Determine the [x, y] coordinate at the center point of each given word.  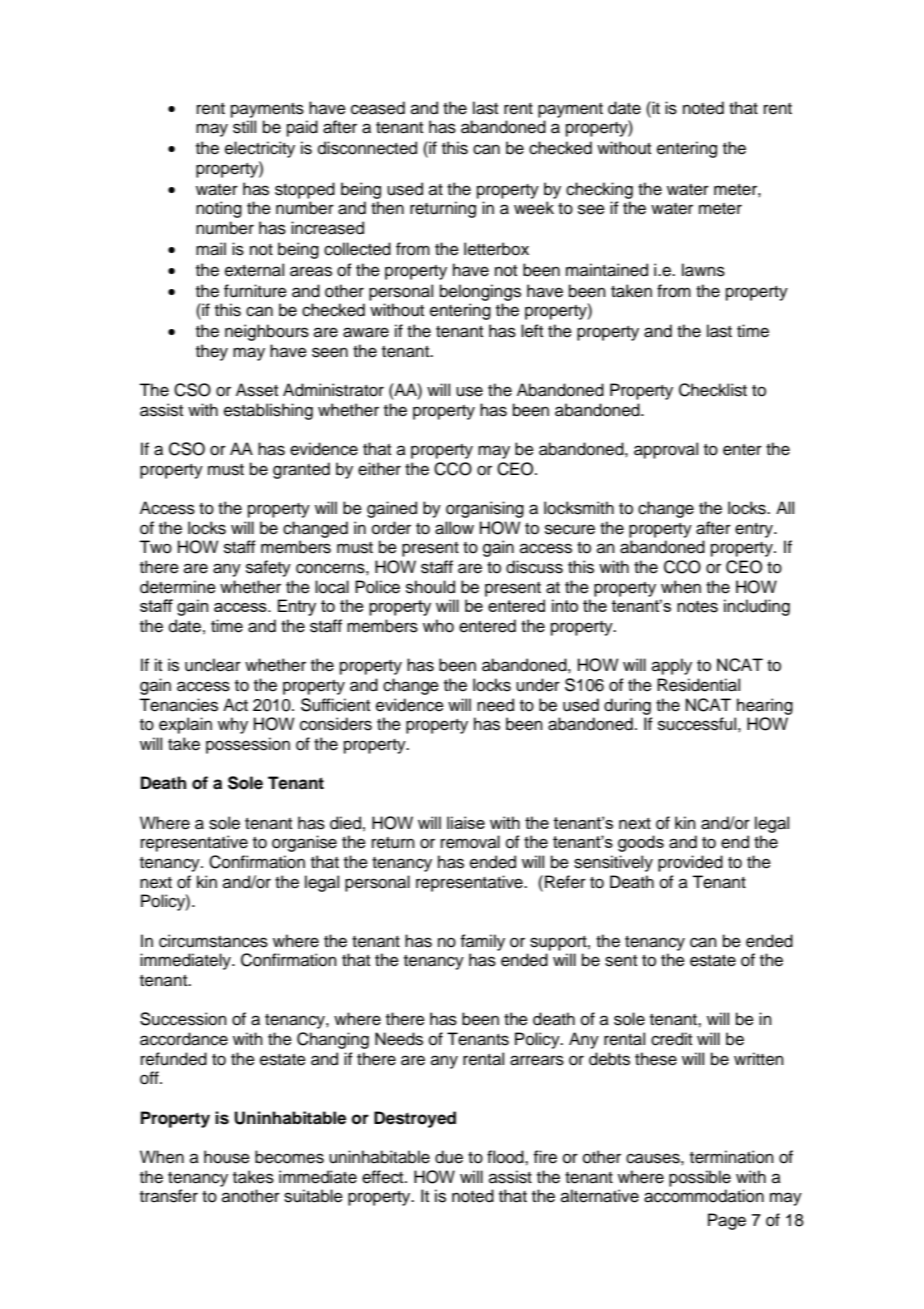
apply [672, 666]
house [227, 1157]
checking [599, 190]
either [379, 469]
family [482, 942]
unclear [213, 665]
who [438, 626]
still [244, 127]
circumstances [213, 941]
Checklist [713, 390]
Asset [257, 390]
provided [690, 863]
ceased [378, 108]
